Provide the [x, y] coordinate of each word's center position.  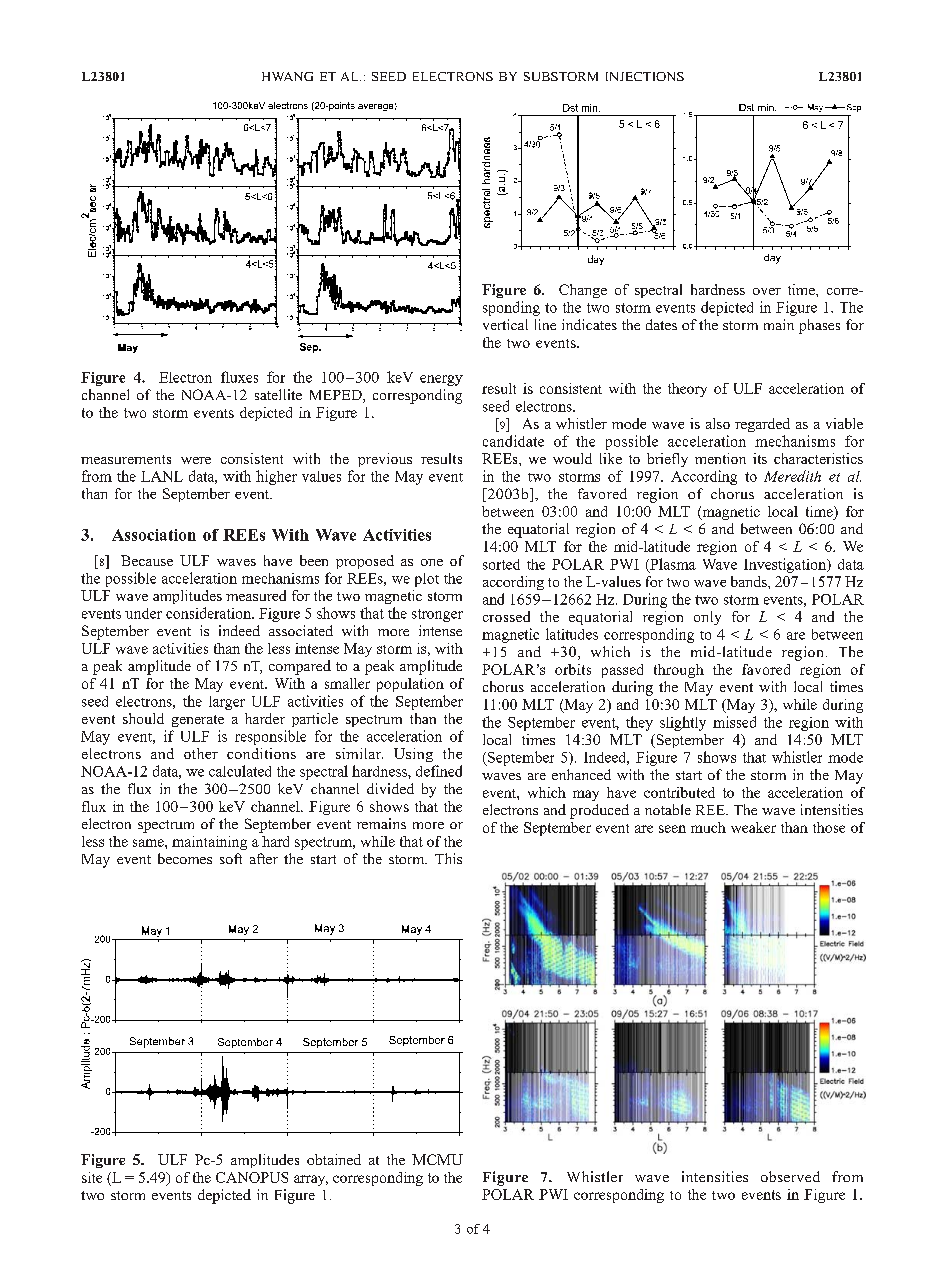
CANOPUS [252, 1177]
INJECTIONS [645, 76]
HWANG [287, 76]
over [767, 291]
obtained [334, 1159]
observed [790, 1176]
